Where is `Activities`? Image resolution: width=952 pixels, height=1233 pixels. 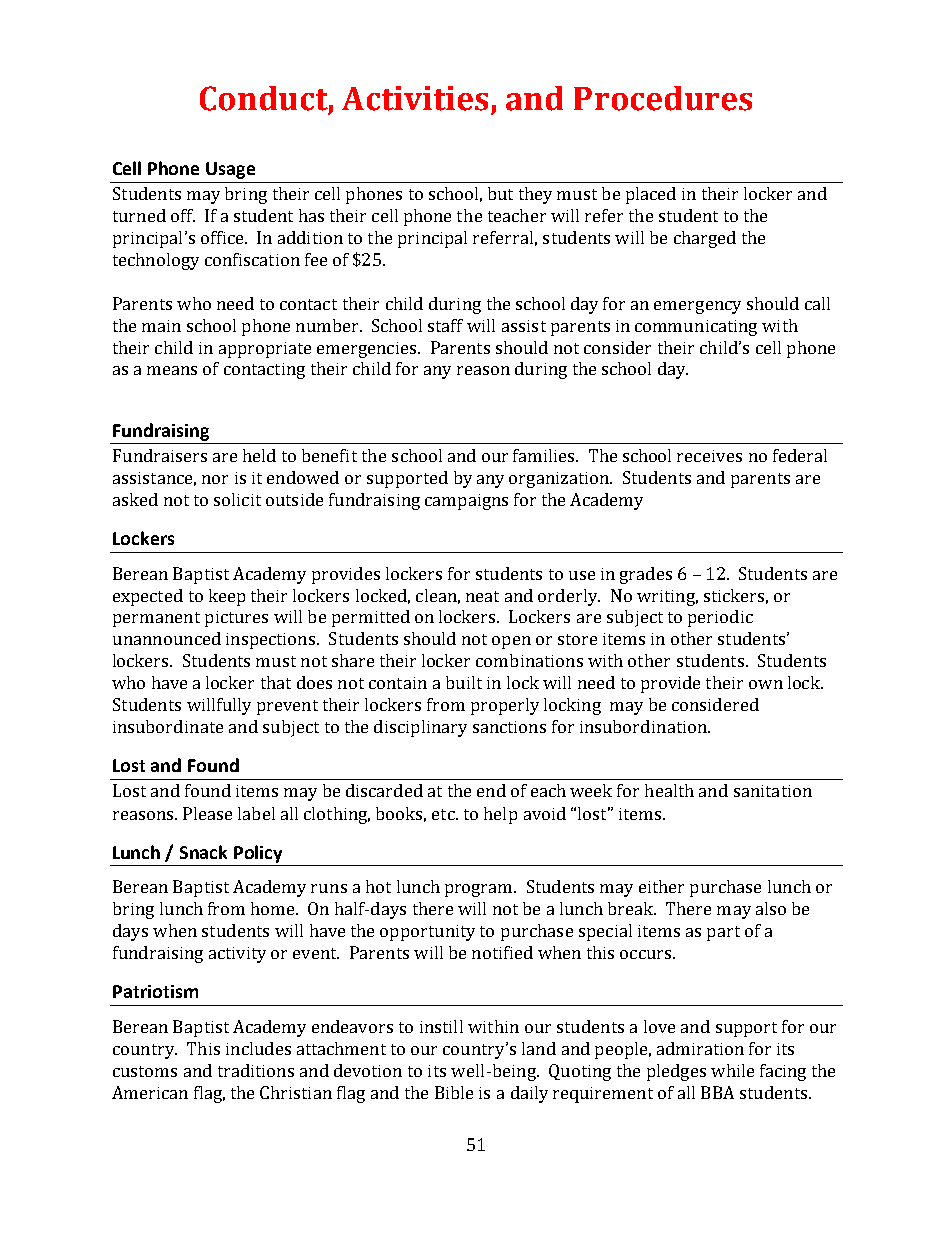
Activities is located at coordinates (415, 98).
